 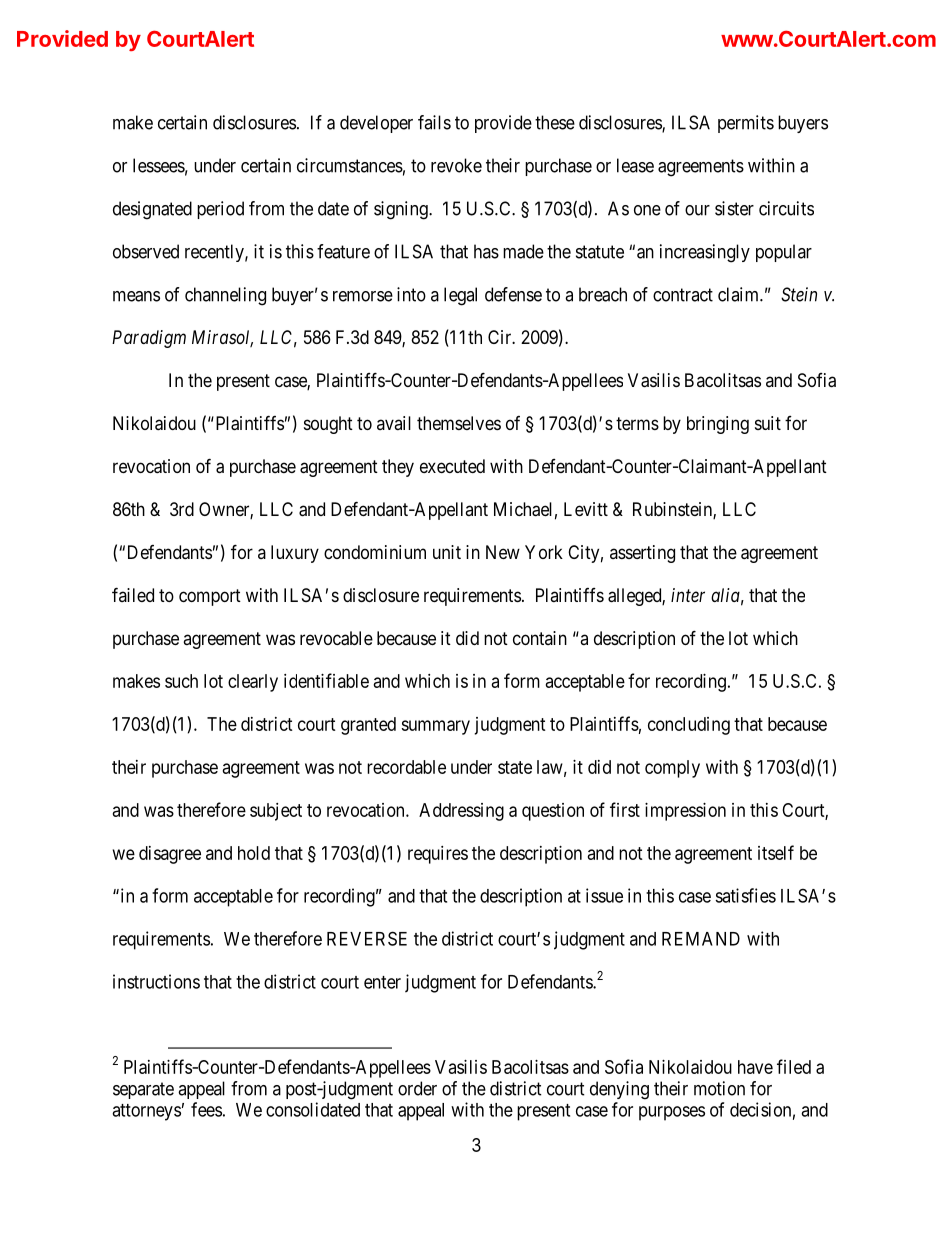 What do you see at coordinates (452, 466) in the page?
I see `executed` at bounding box center [452, 466].
